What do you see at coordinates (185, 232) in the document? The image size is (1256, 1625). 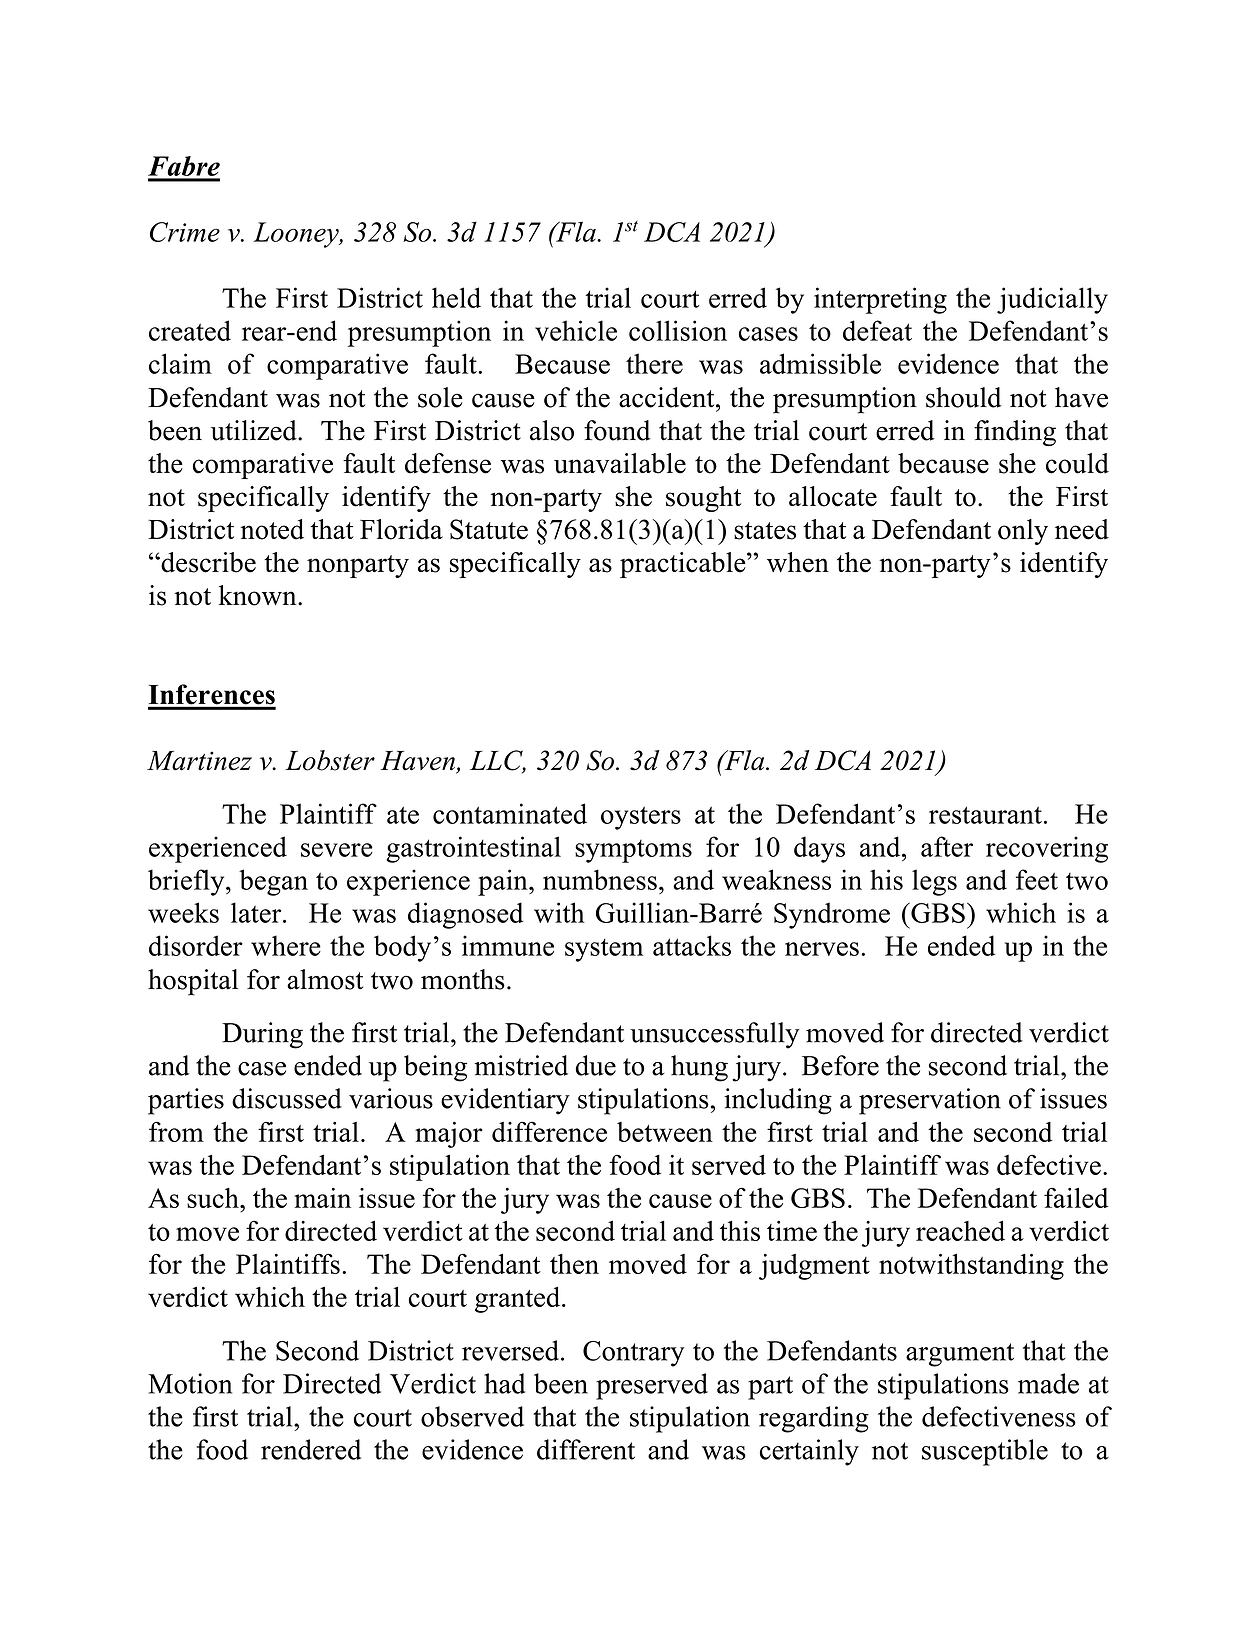 I see `Crime` at bounding box center [185, 232].
